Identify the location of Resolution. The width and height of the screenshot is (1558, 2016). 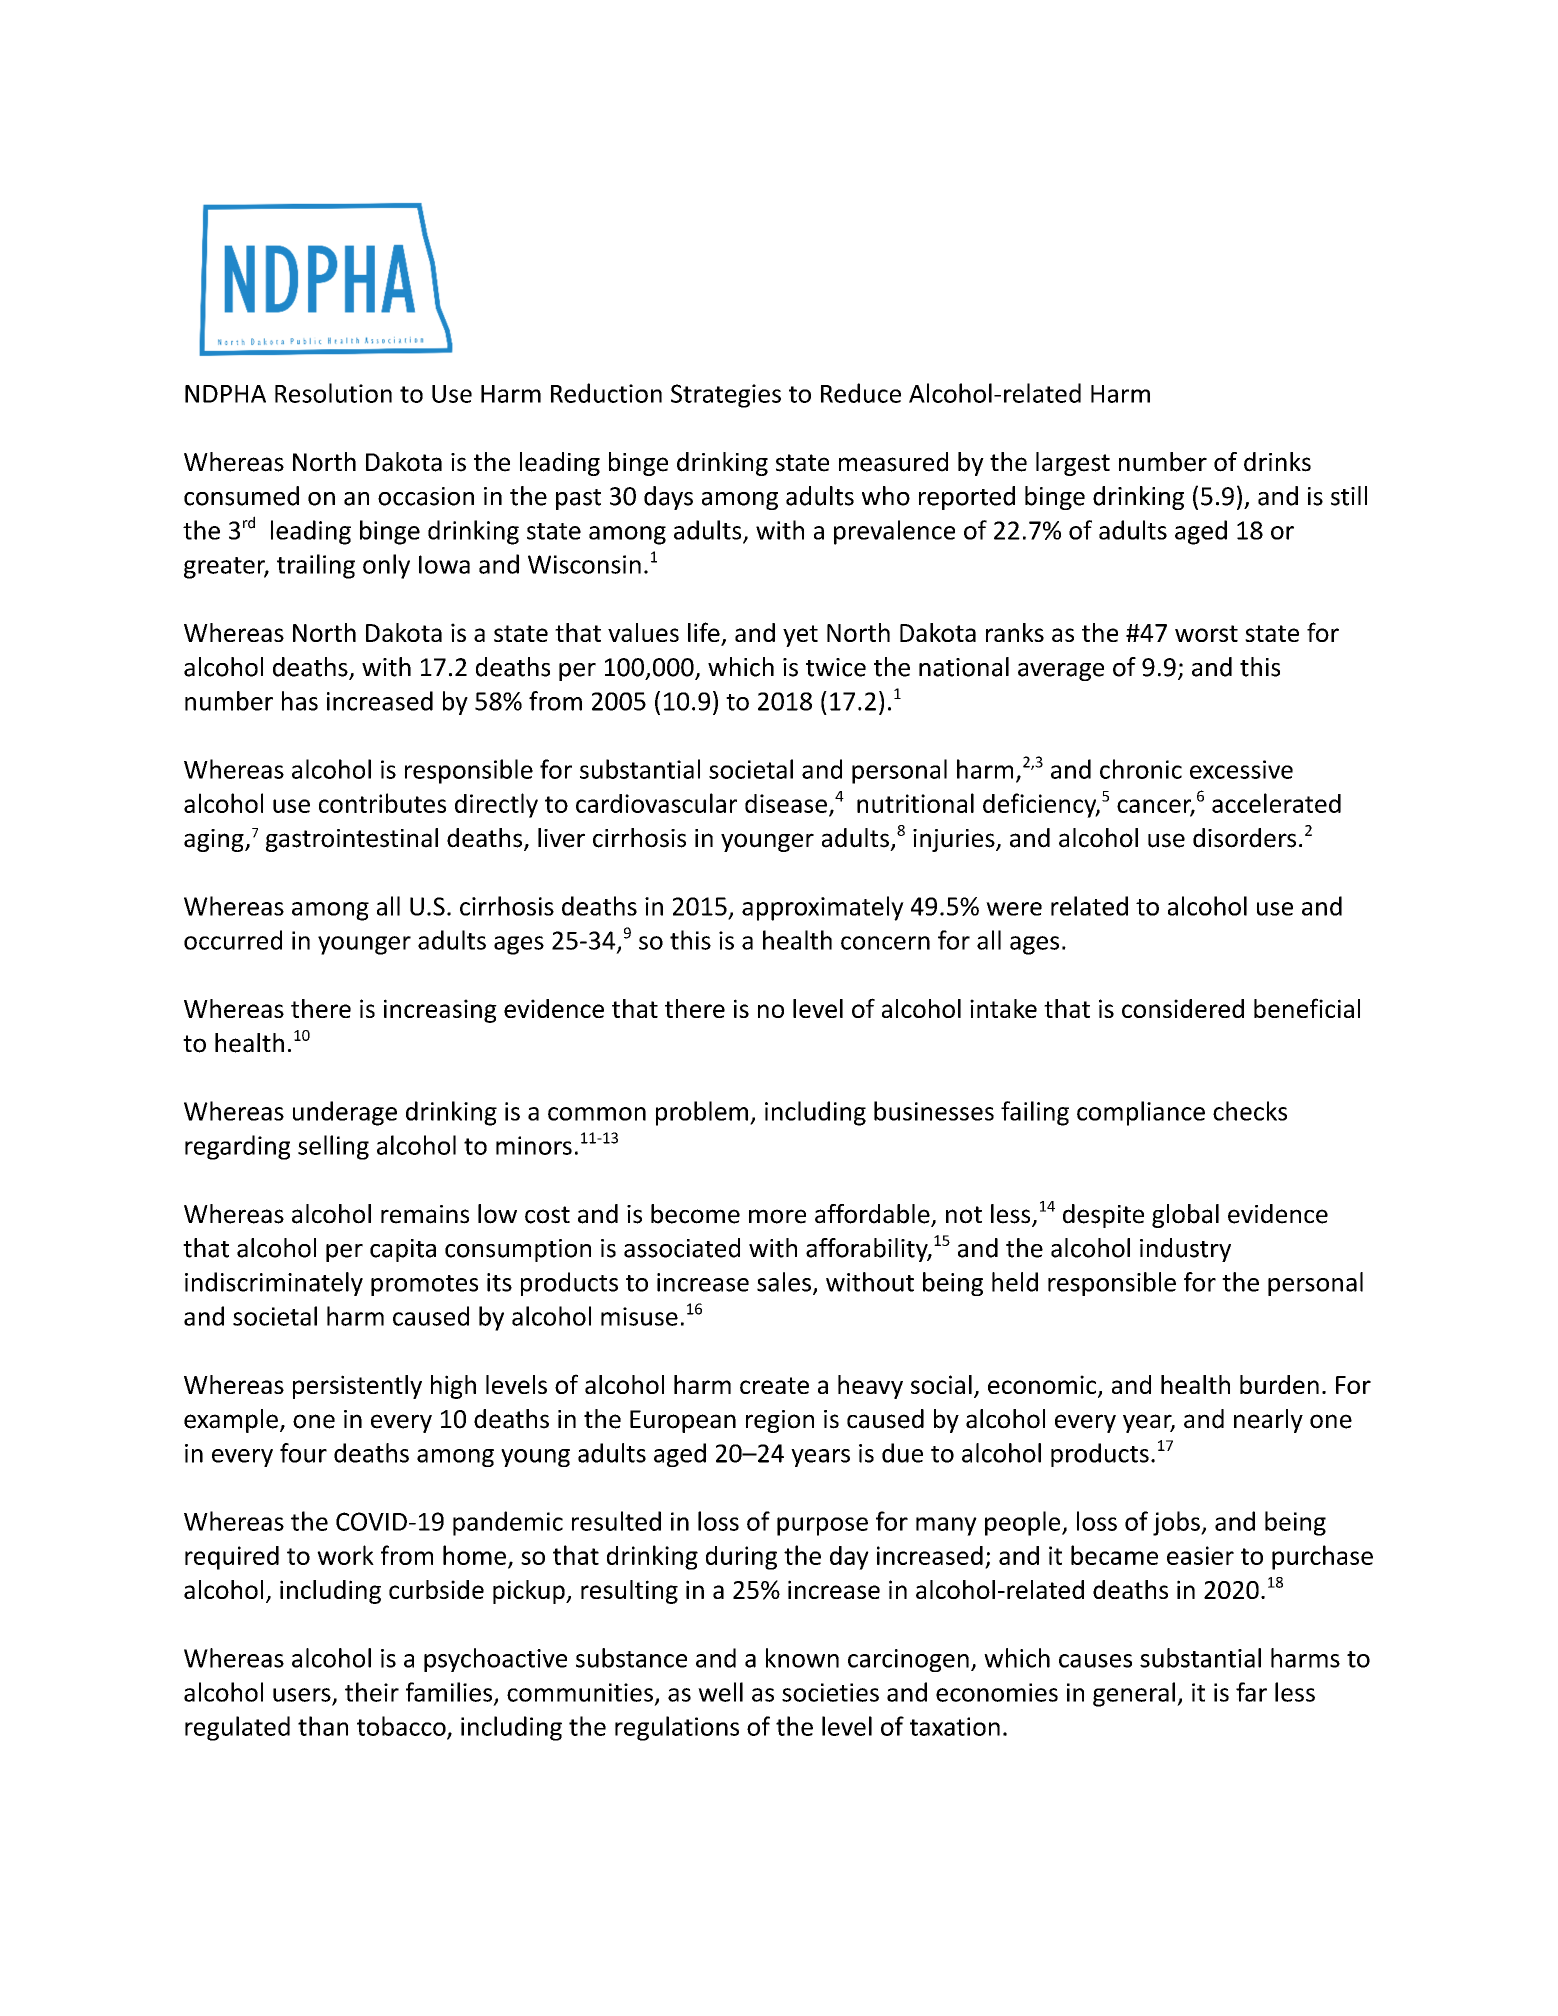
(333, 393).
